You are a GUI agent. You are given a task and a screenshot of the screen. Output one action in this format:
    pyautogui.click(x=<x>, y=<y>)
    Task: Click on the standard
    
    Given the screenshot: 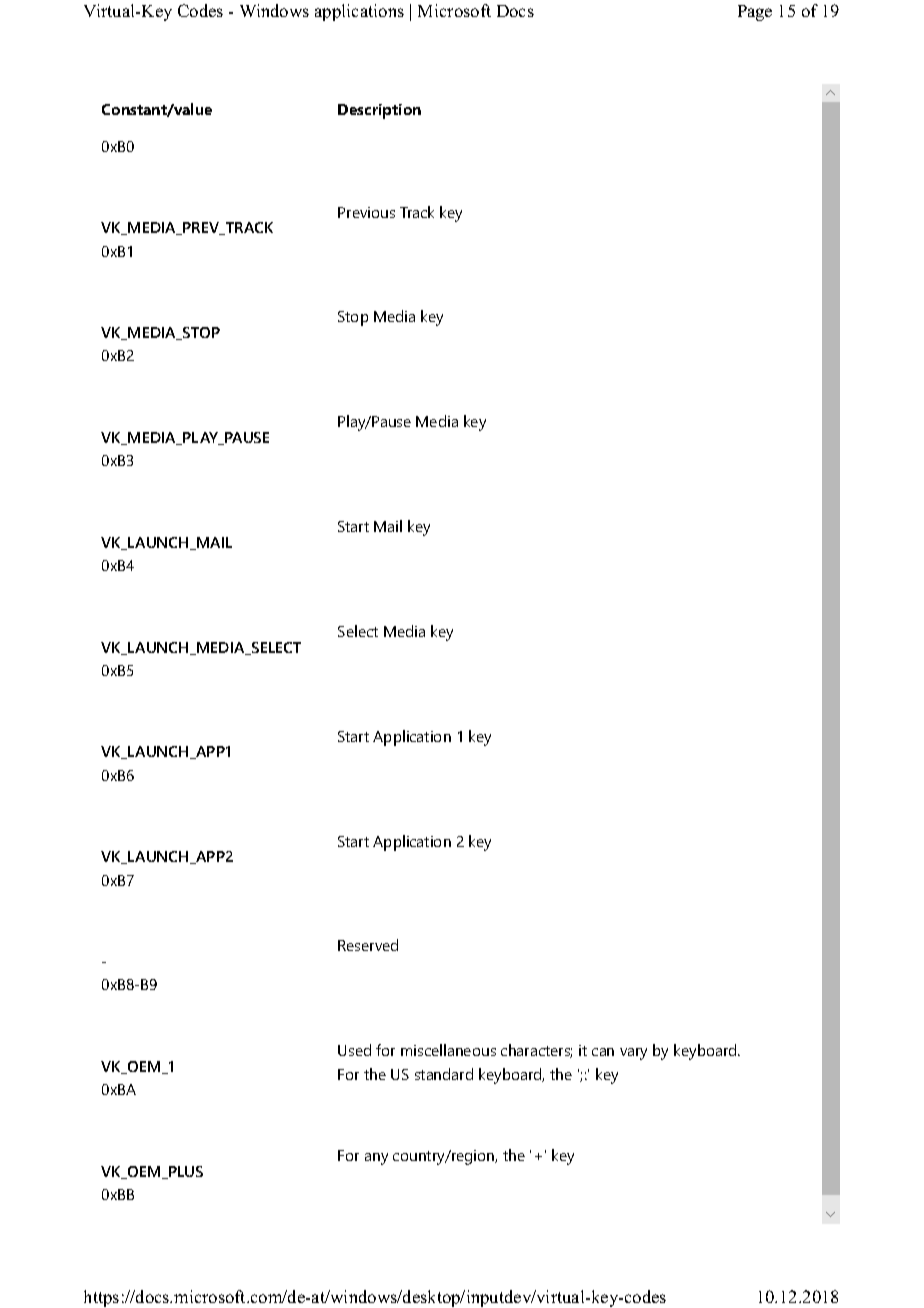 What is the action you would take?
    pyautogui.click(x=444, y=1074)
